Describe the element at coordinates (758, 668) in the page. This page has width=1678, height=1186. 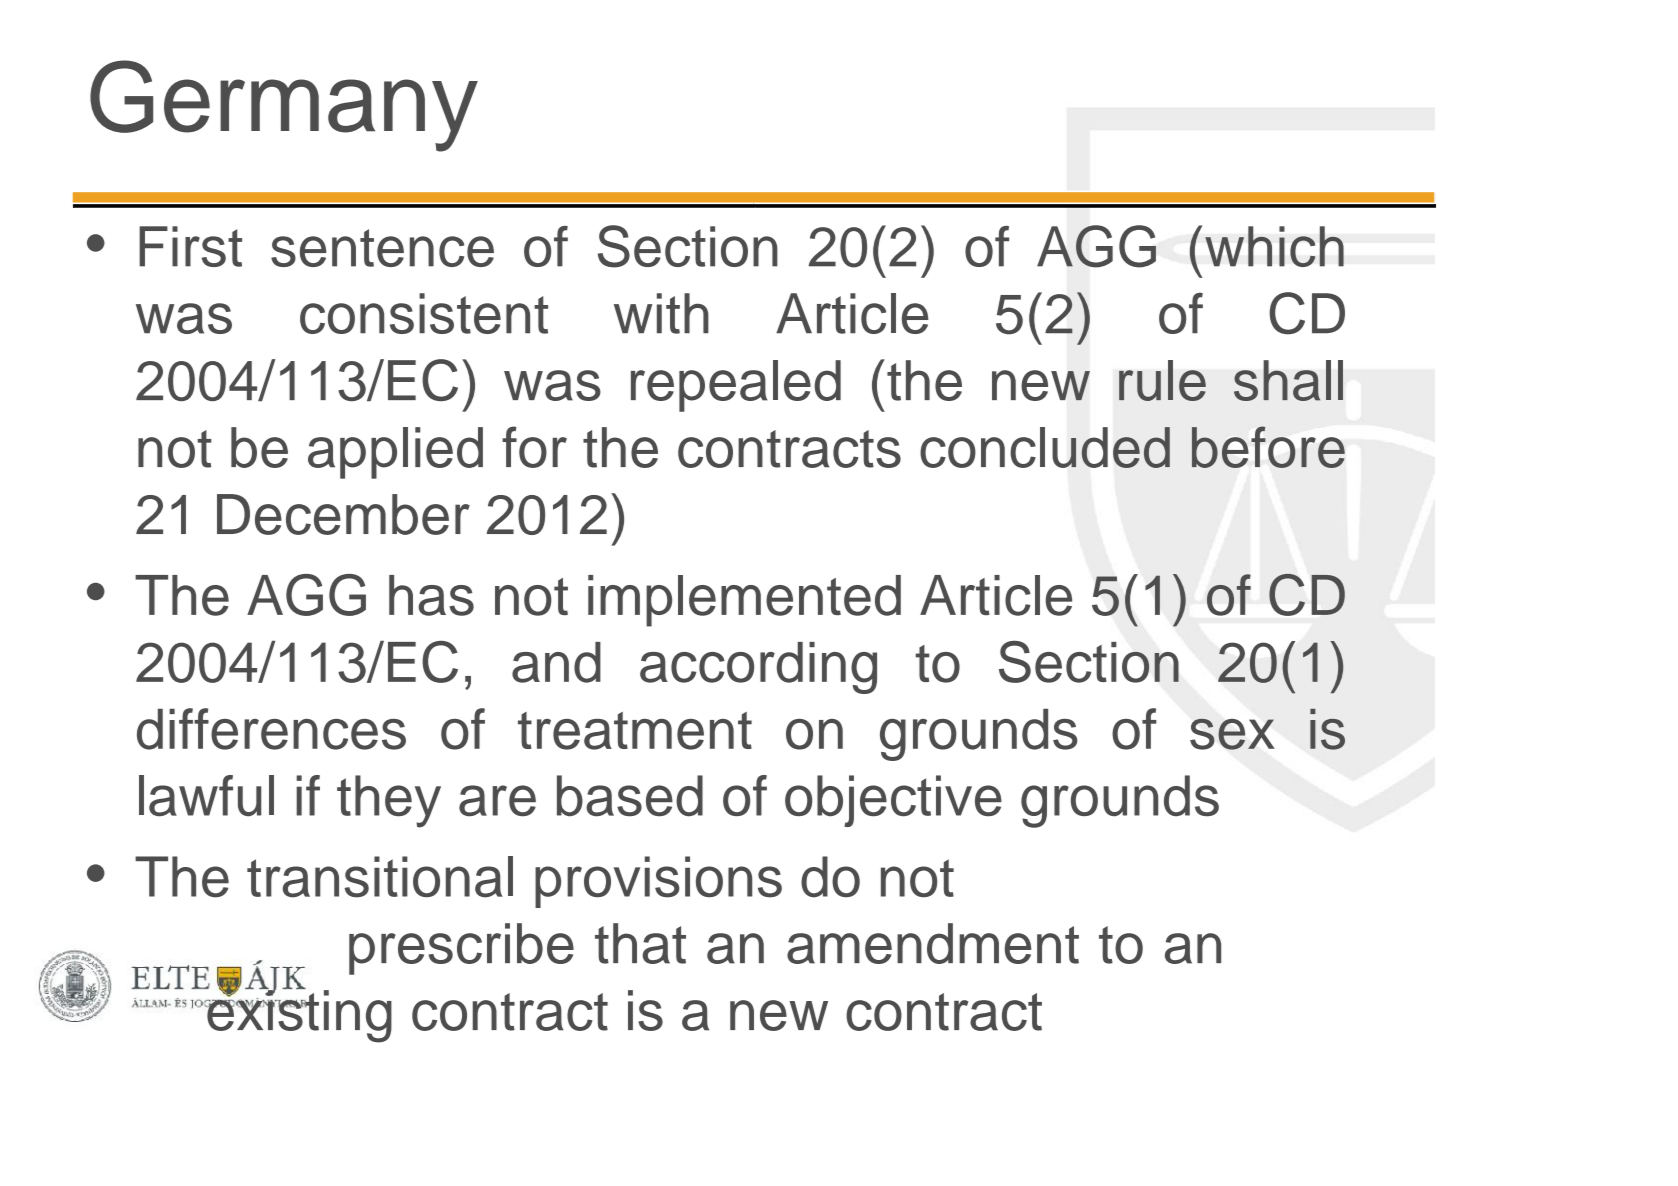
I see `according` at that location.
